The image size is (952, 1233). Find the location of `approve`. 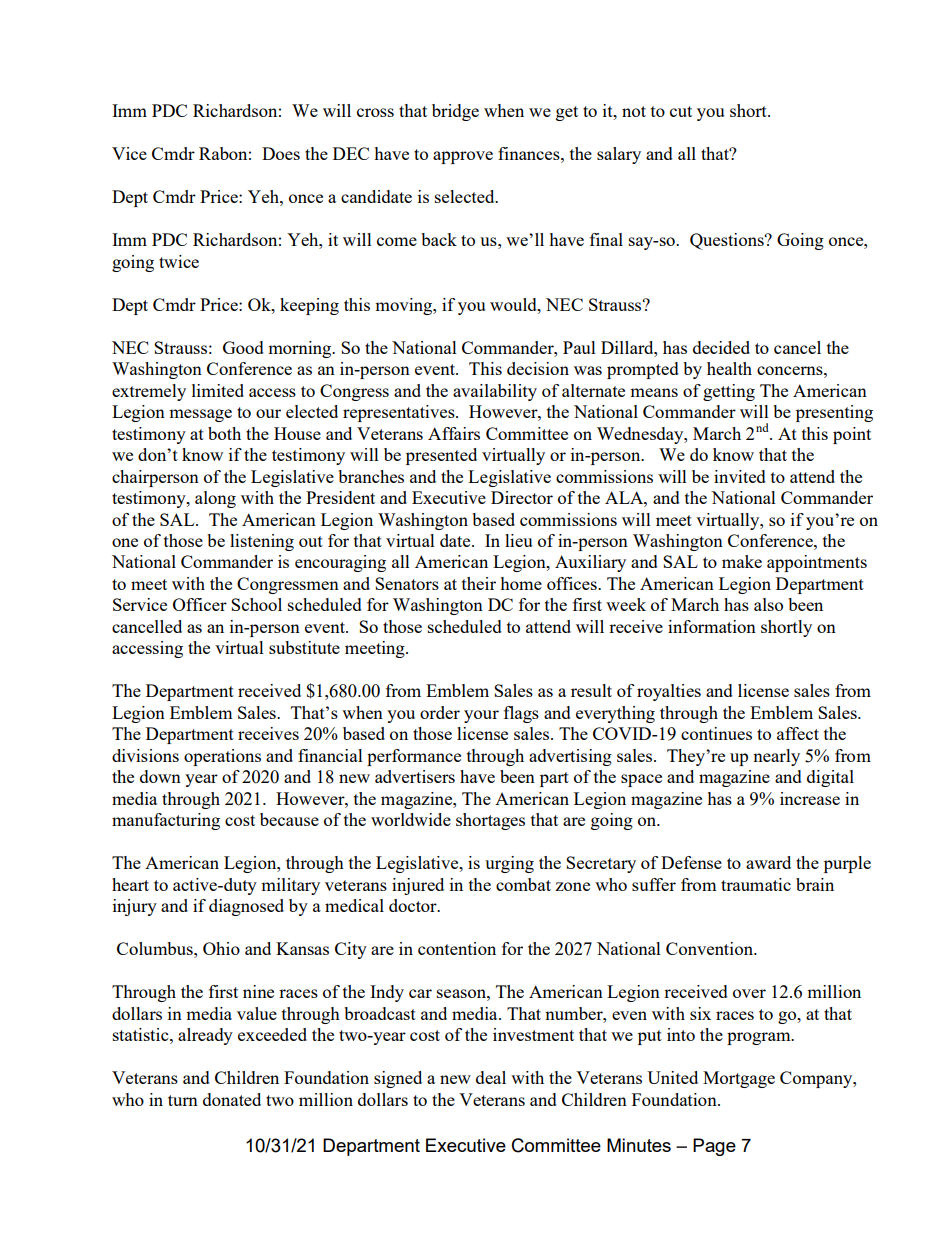

approve is located at coordinates (463, 157).
